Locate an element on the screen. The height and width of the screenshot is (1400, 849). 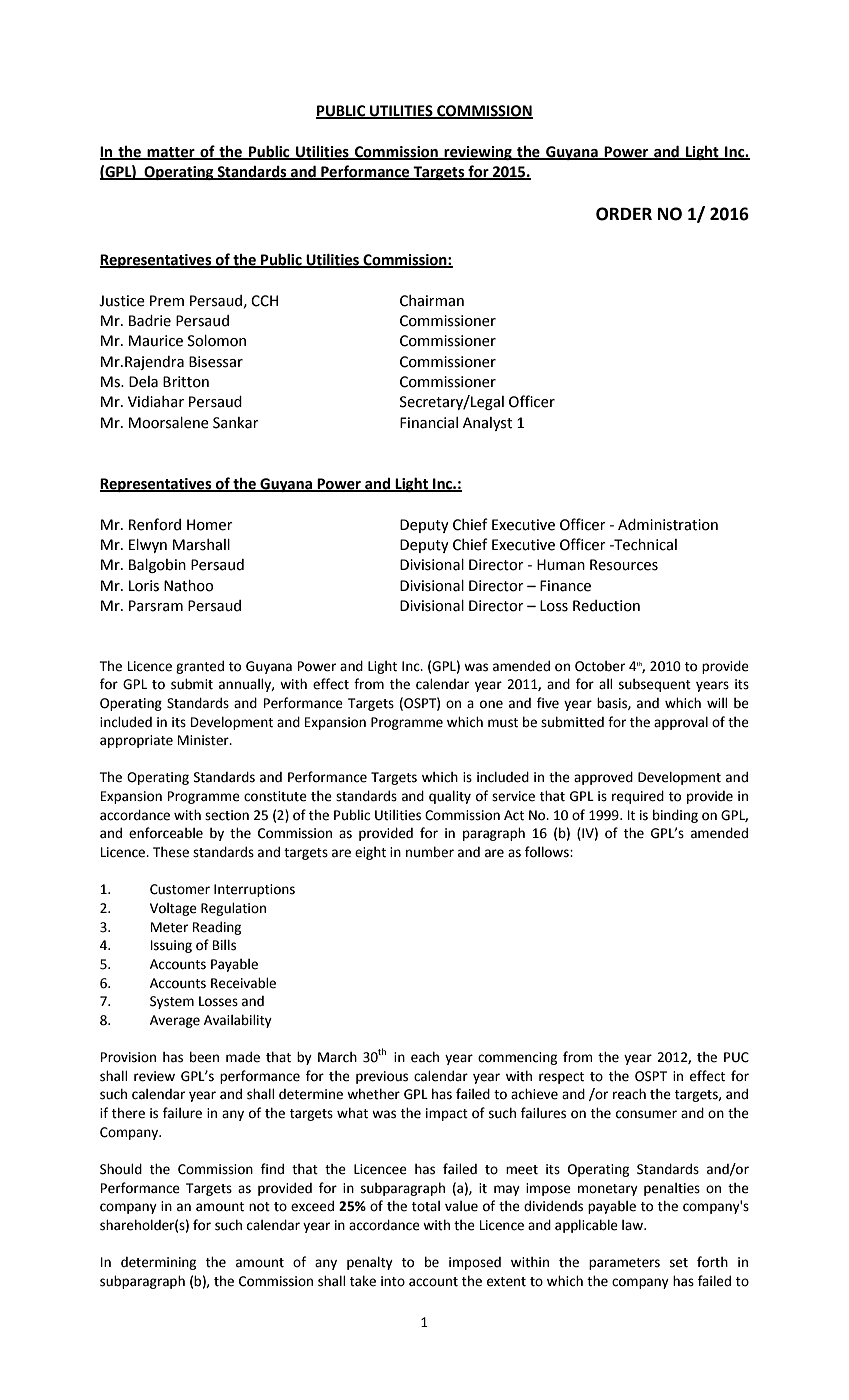
Britton is located at coordinates (186, 382).
